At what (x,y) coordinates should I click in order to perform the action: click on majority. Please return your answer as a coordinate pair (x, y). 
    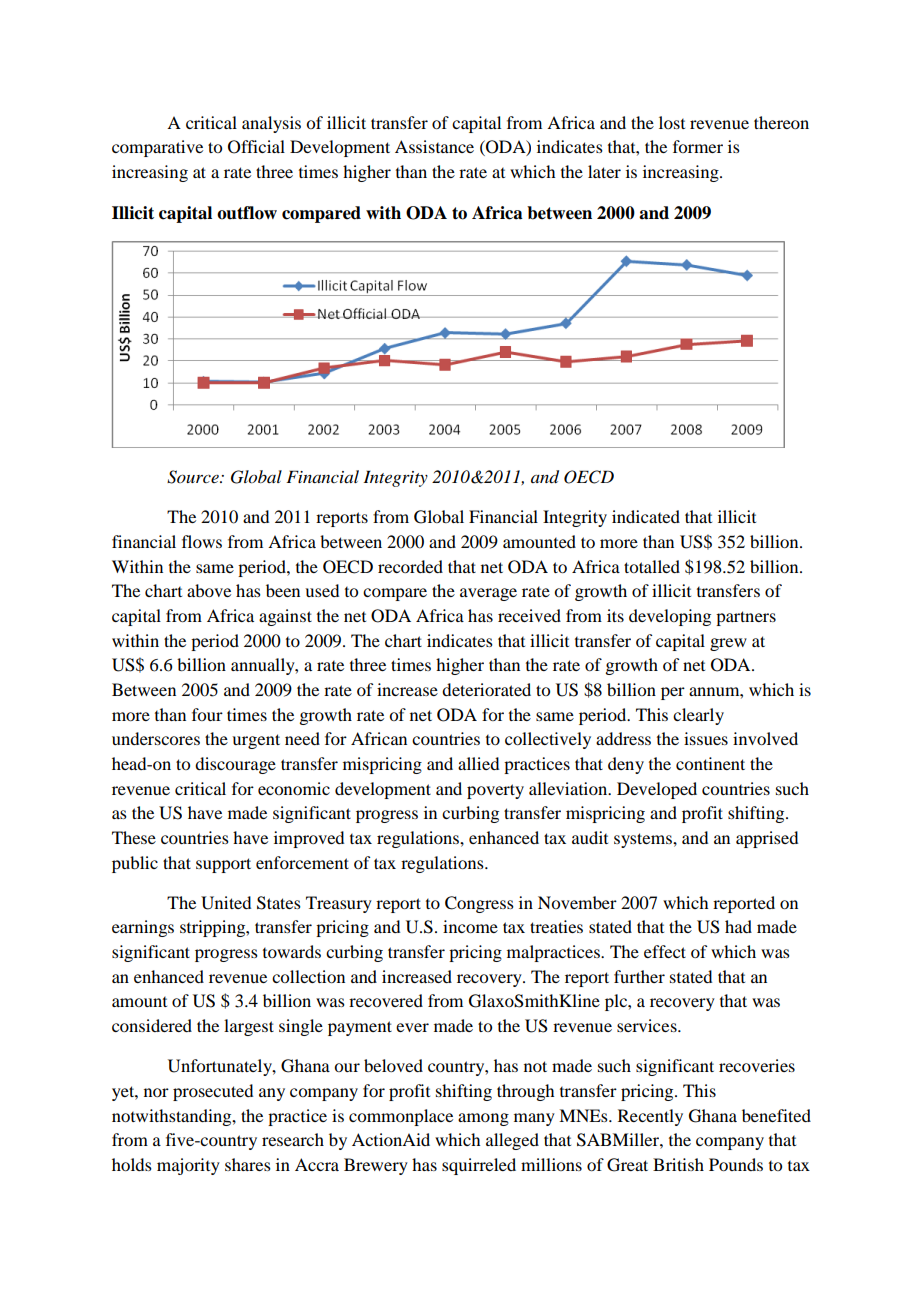
    Looking at the image, I should click on (188, 1166).
